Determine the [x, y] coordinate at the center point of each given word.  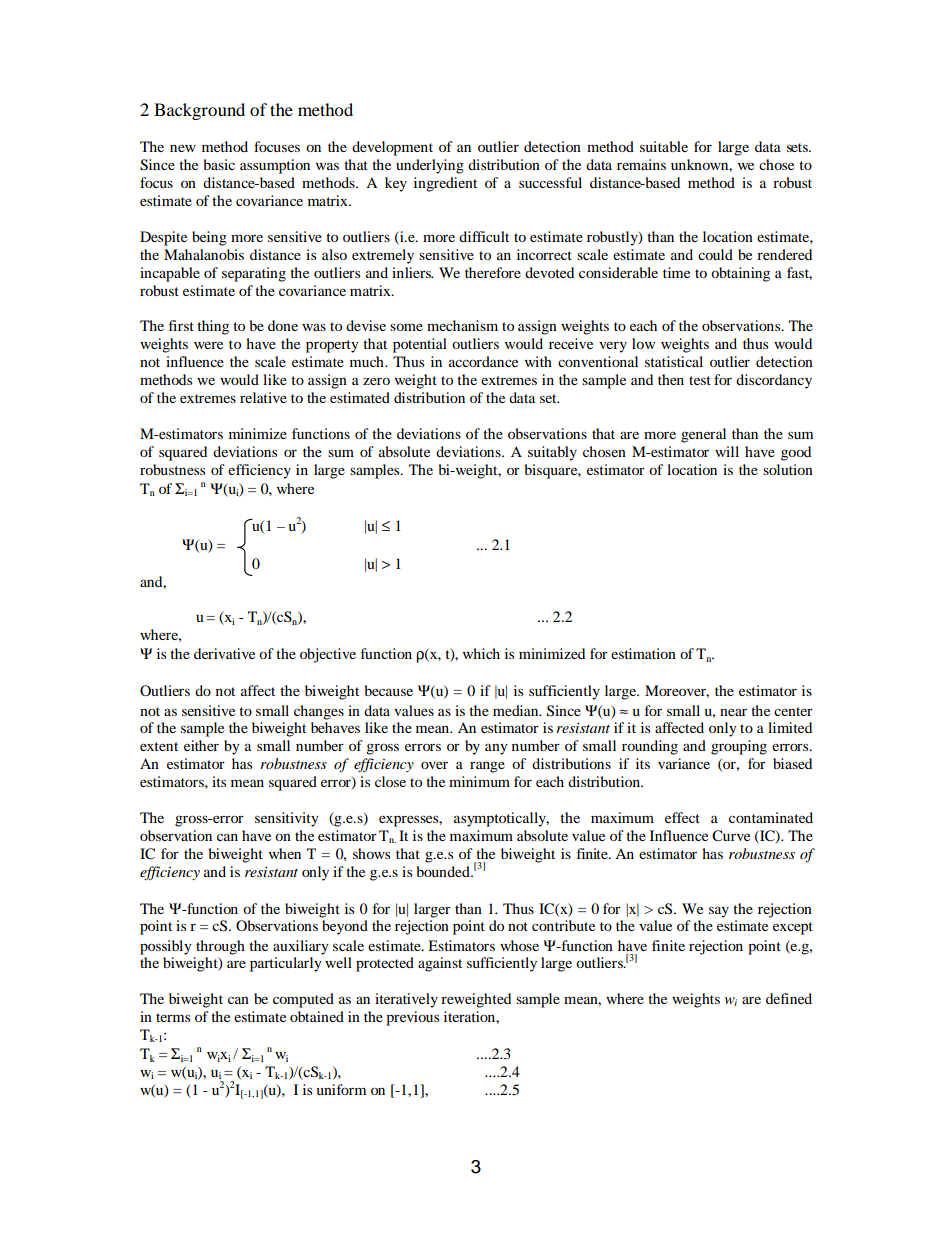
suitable [664, 146]
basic [219, 164]
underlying [430, 166]
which [481, 653]
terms [173, 1017]
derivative [224, 653]
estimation [643, 653]
